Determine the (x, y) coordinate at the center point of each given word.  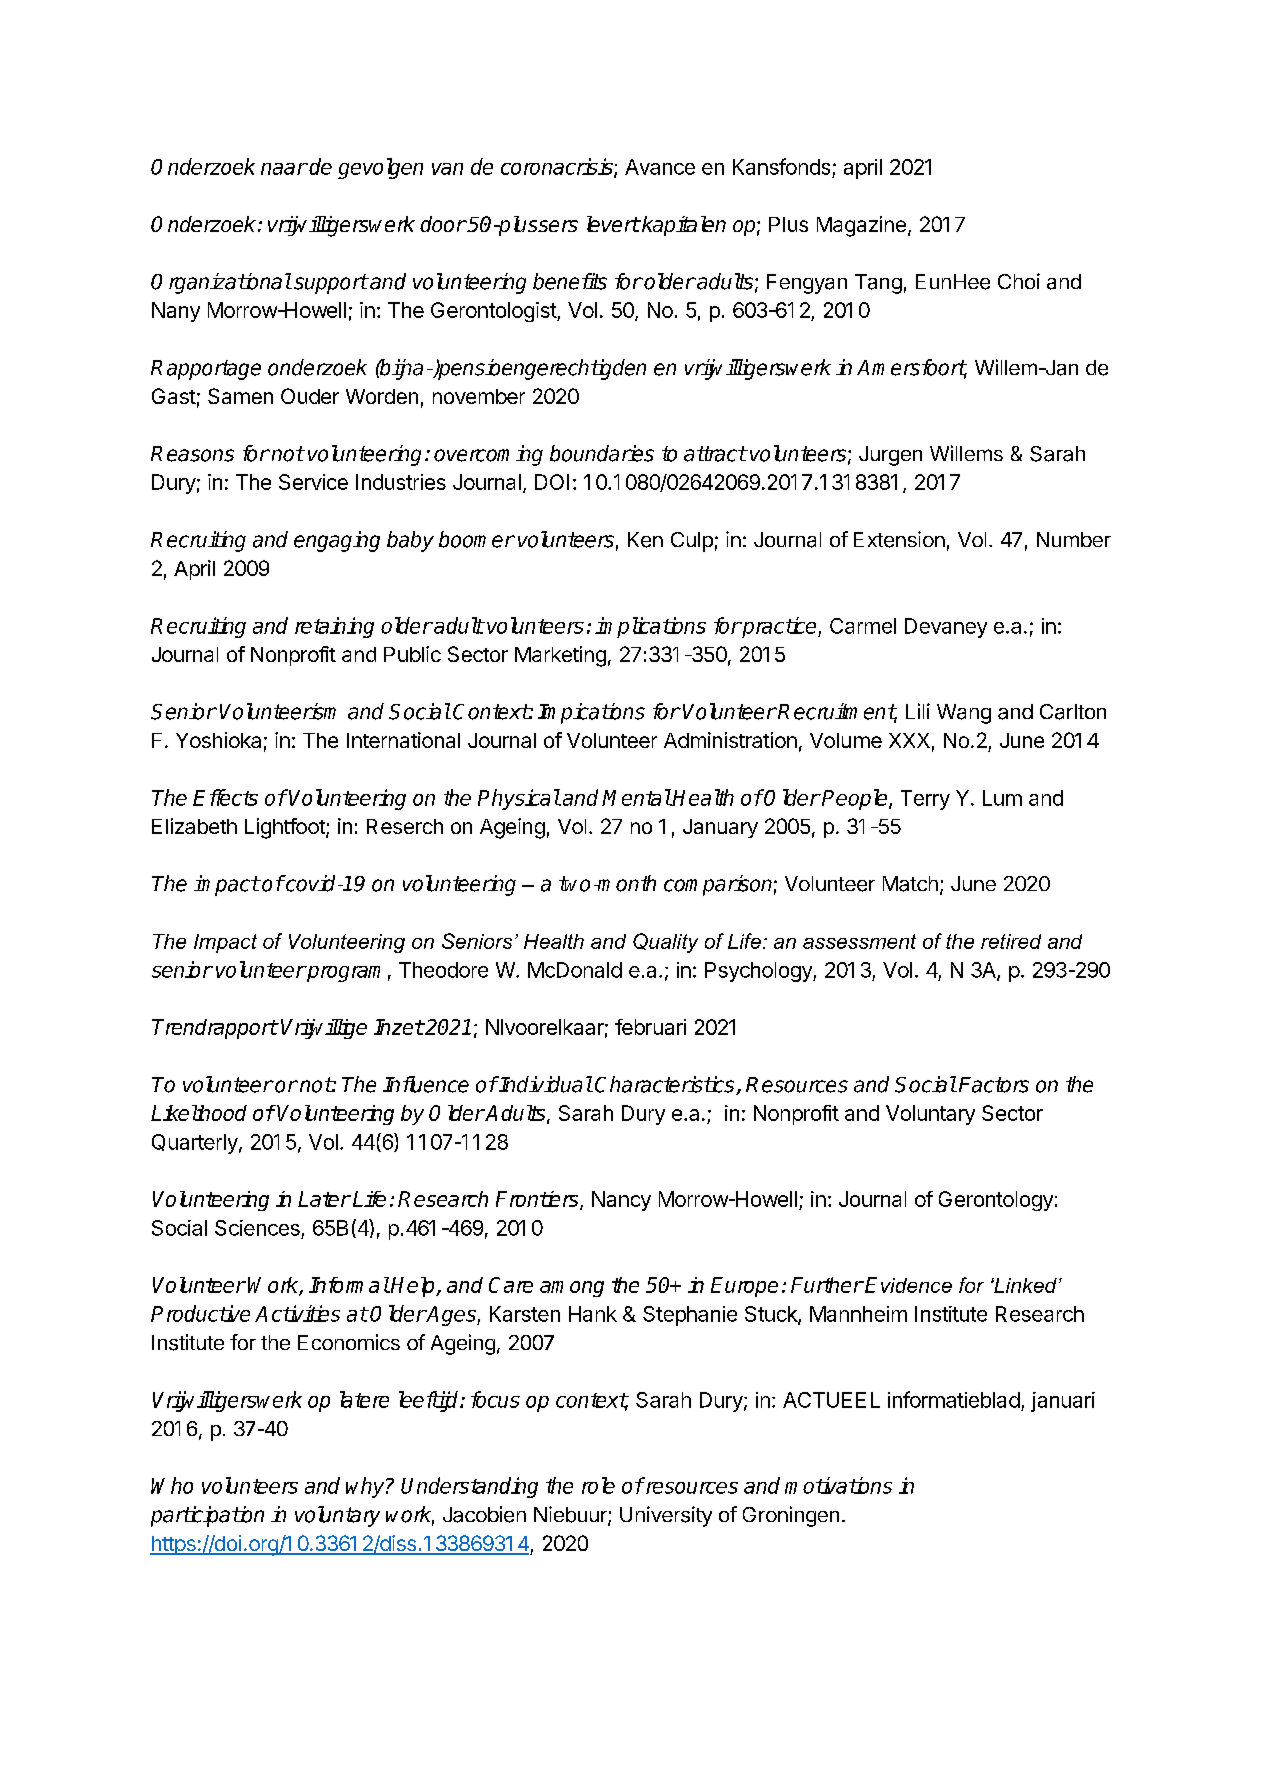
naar (284, 169)
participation (207, 1516)
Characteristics (666, 1085)
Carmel (863, 626)
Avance (660, 167)
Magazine (861, 226)
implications (650, 627)
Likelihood (199, 1113)
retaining (334, 627)
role (598, 1485)
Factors (994, 1085)
